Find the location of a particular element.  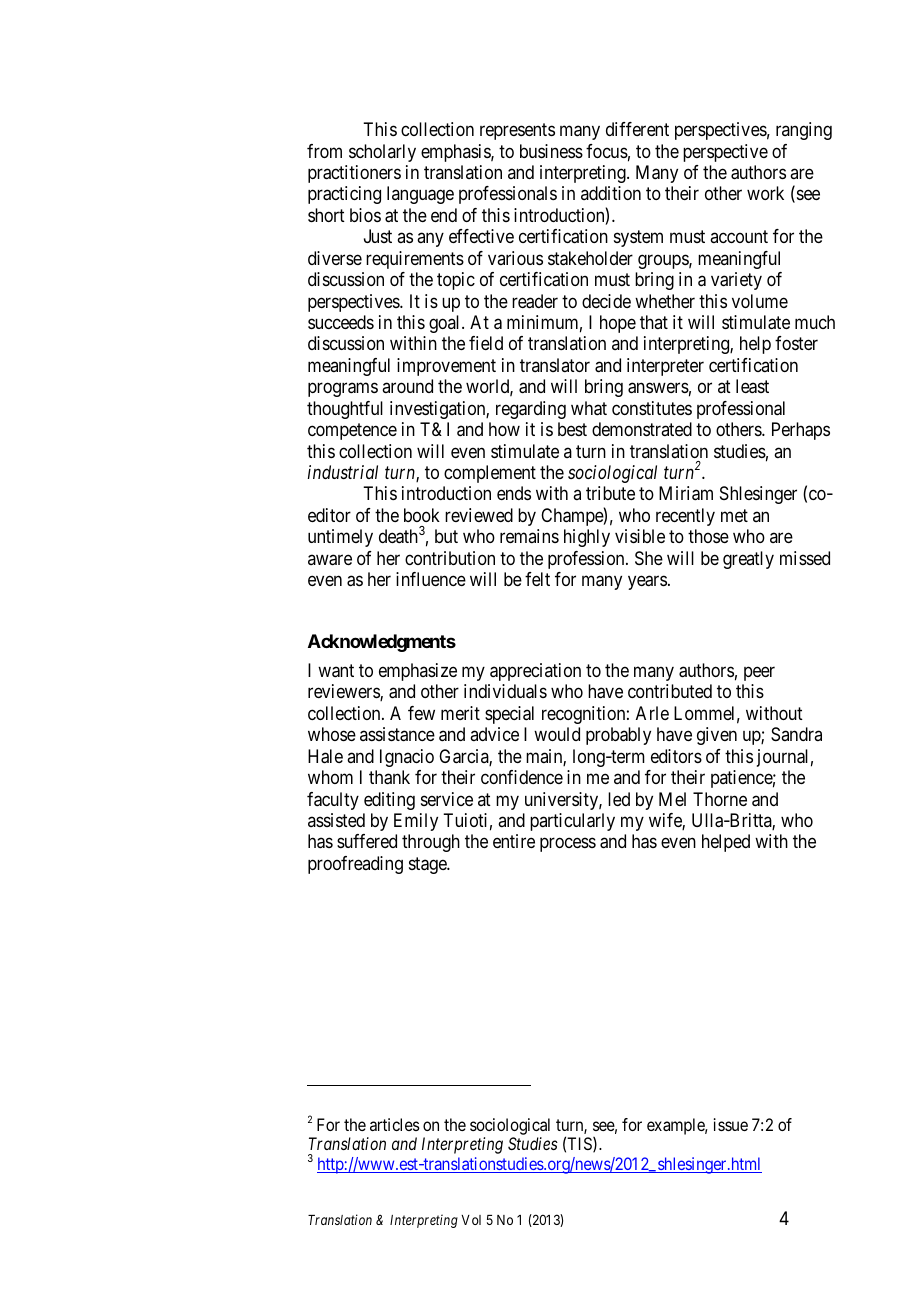

articles is located at coordinates (395, 1124).
